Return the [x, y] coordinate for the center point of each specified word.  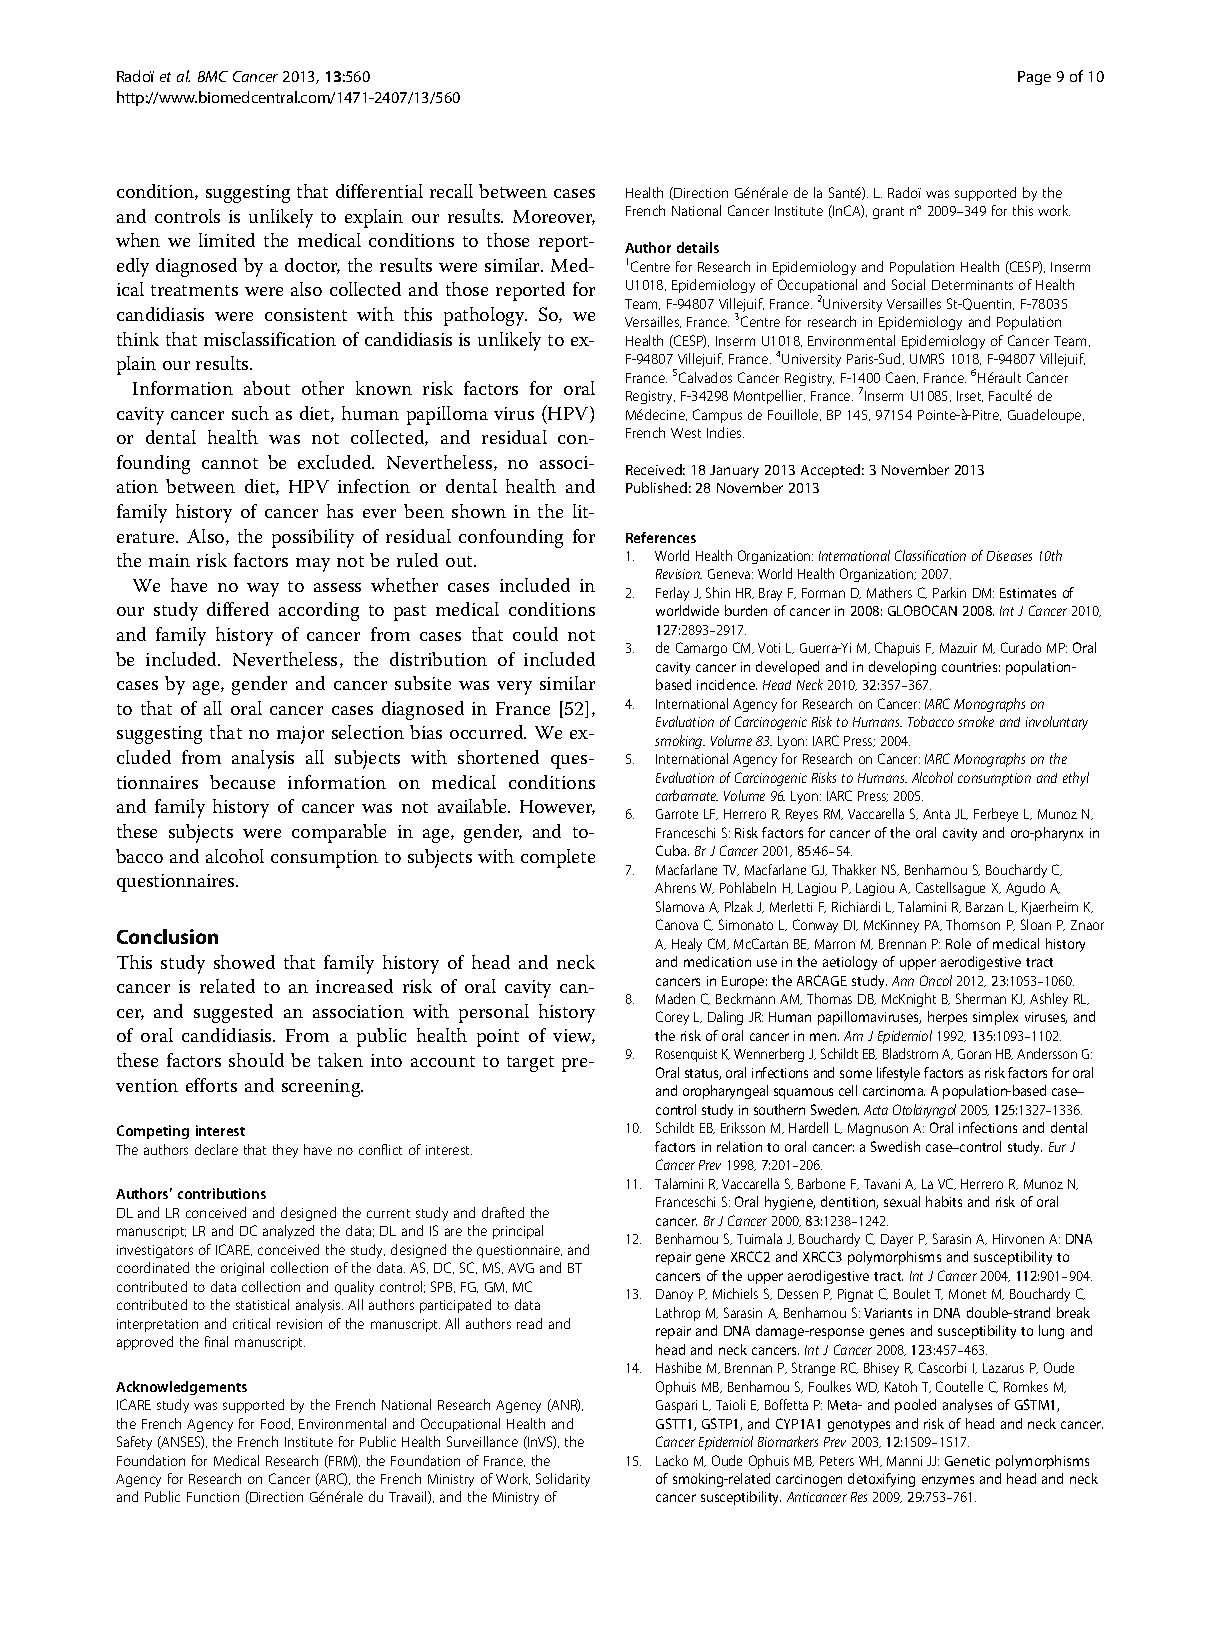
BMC [213, 76]
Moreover [554, 217]
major [300, 735]
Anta [936, 814]
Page [1034, 78]
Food [277, 1424]
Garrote [677, 814]
